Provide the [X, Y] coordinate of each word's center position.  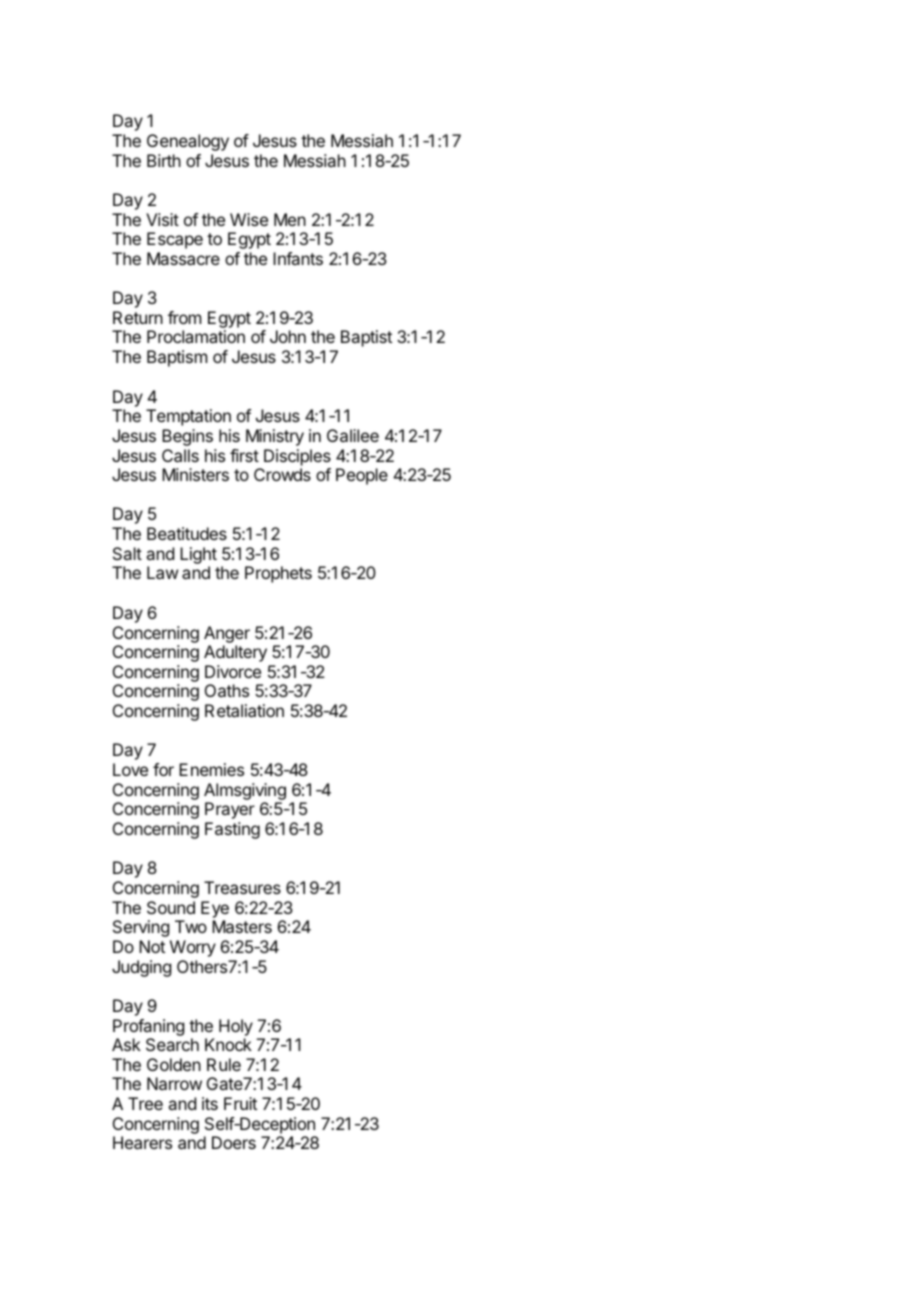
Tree [145, 1103]
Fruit [240, 1103]
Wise [249, 219]
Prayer [230, 810]
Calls [180, 455]
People [362, 476]
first [244, 455]
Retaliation [244, 710]
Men [290, 219]
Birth [164, 160]
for [163, 769]
